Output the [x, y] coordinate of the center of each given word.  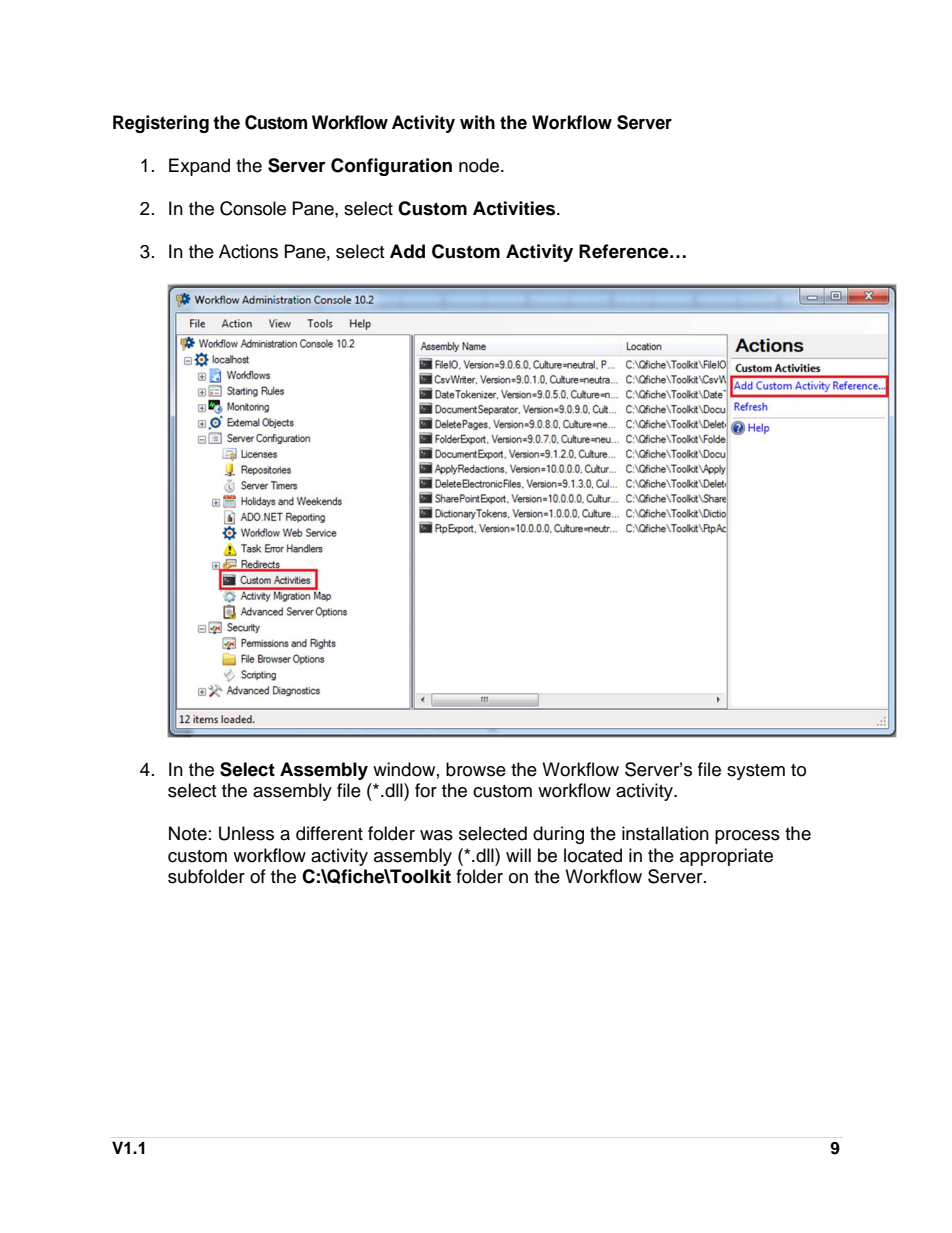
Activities [515, 208]
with [477, 122]
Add [407, 251]
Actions [248, 251]
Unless [246, 833]
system [756, 772]
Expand [199, 167]
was [436, 835]
